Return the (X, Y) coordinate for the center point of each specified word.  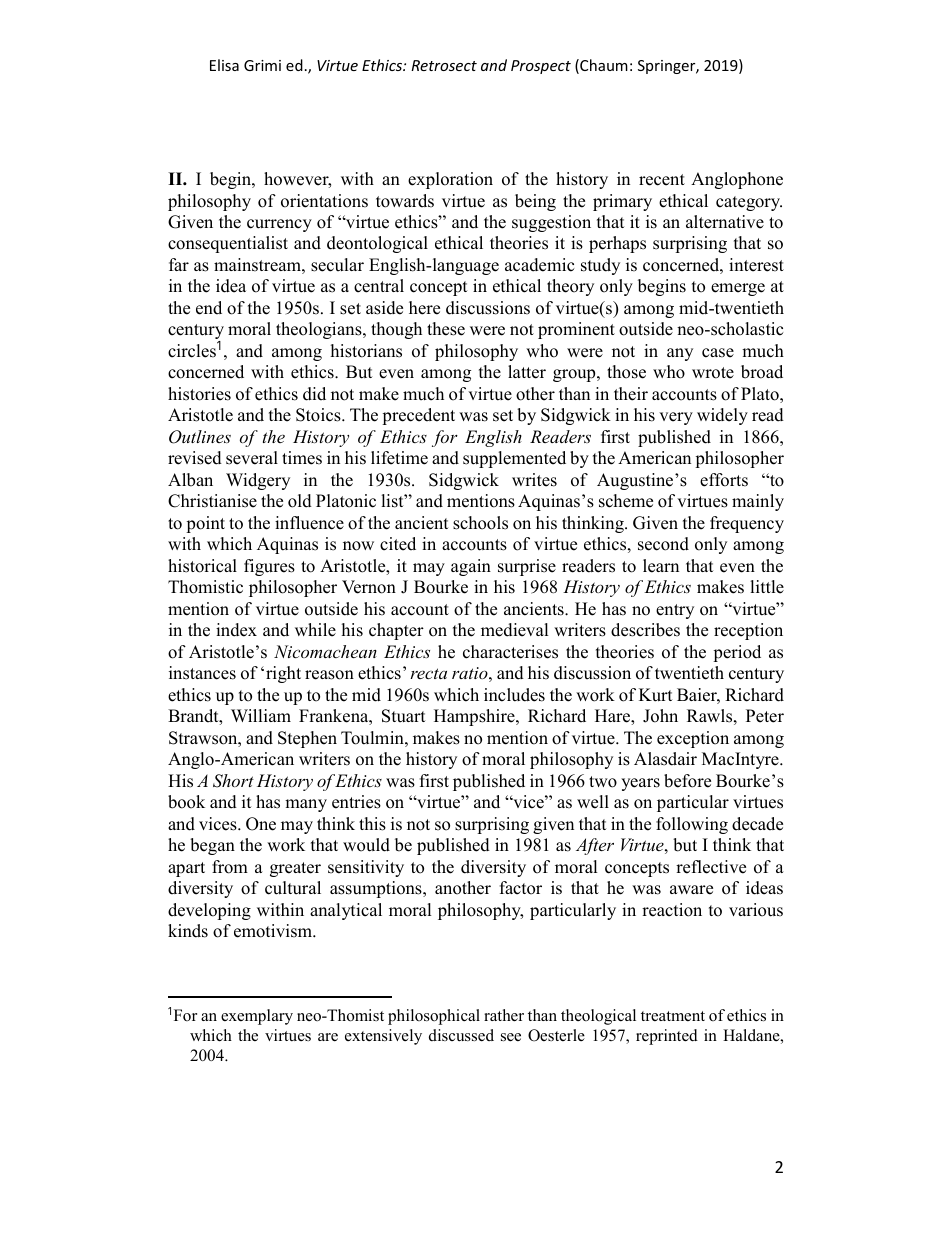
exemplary (257, 1017)
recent (662, 180)
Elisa (224, 65)
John (660, 716)
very (676, 418)
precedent (418, 416)
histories (199, 394)
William (261, 715)
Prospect (541, 67)
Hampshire (475, 717)
